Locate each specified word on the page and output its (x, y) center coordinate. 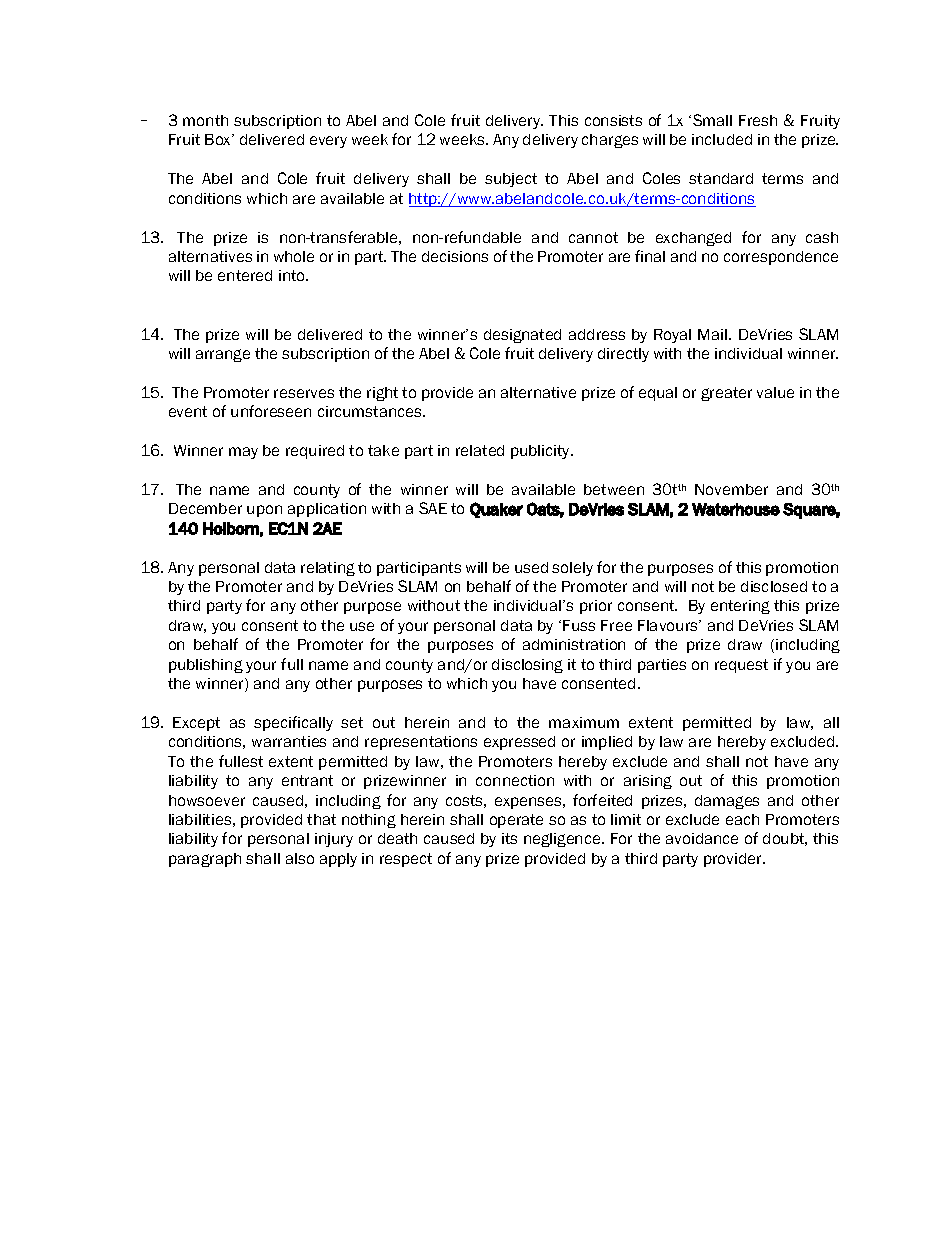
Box (219, 139)
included (722, 139)
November (731, 489)
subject (511, 180)
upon (264, 511)
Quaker (496, 510)
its (509, 838)
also (300, 858)
